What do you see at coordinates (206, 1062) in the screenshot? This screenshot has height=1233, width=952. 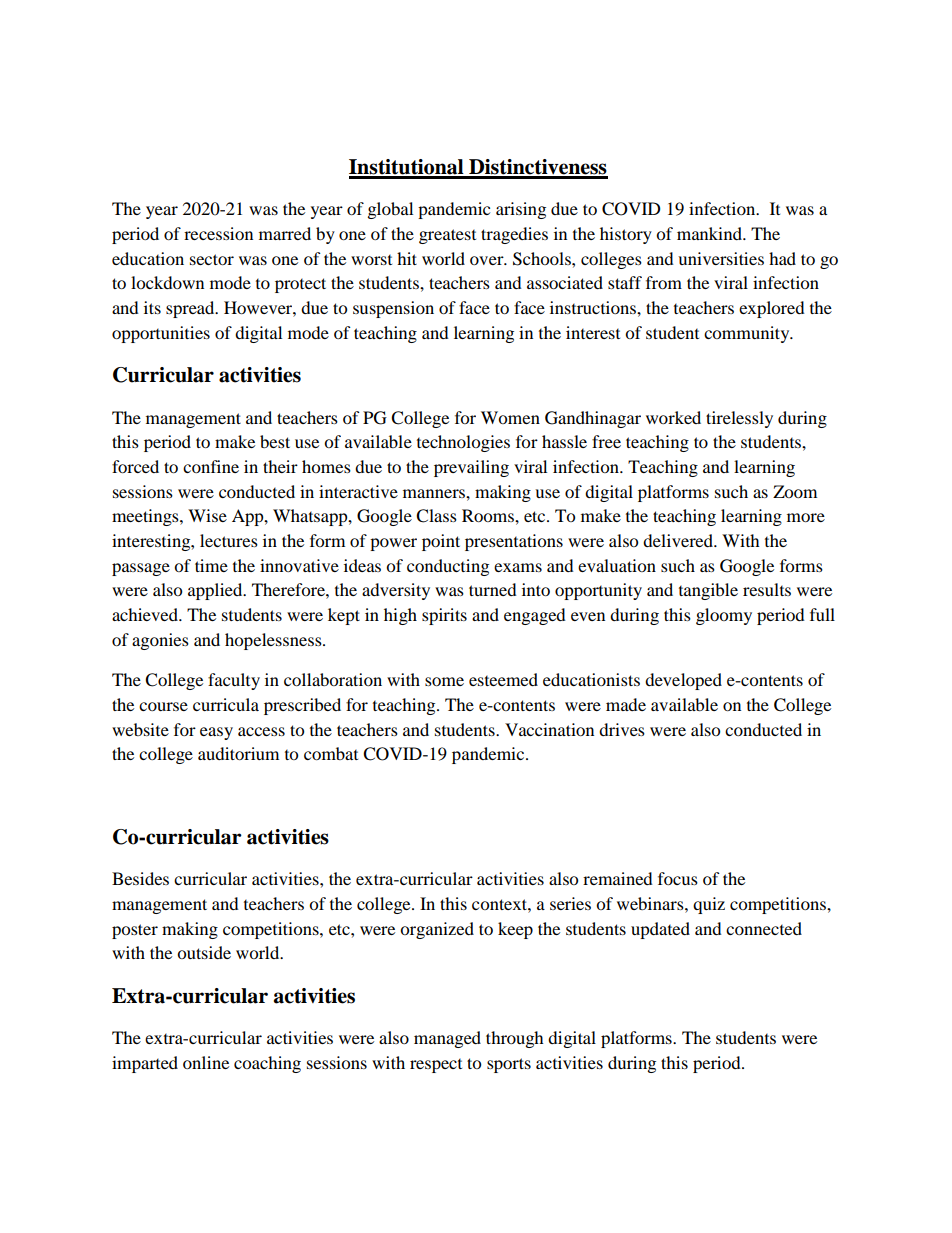 I see `online` at bounding box center [206, 1062].
